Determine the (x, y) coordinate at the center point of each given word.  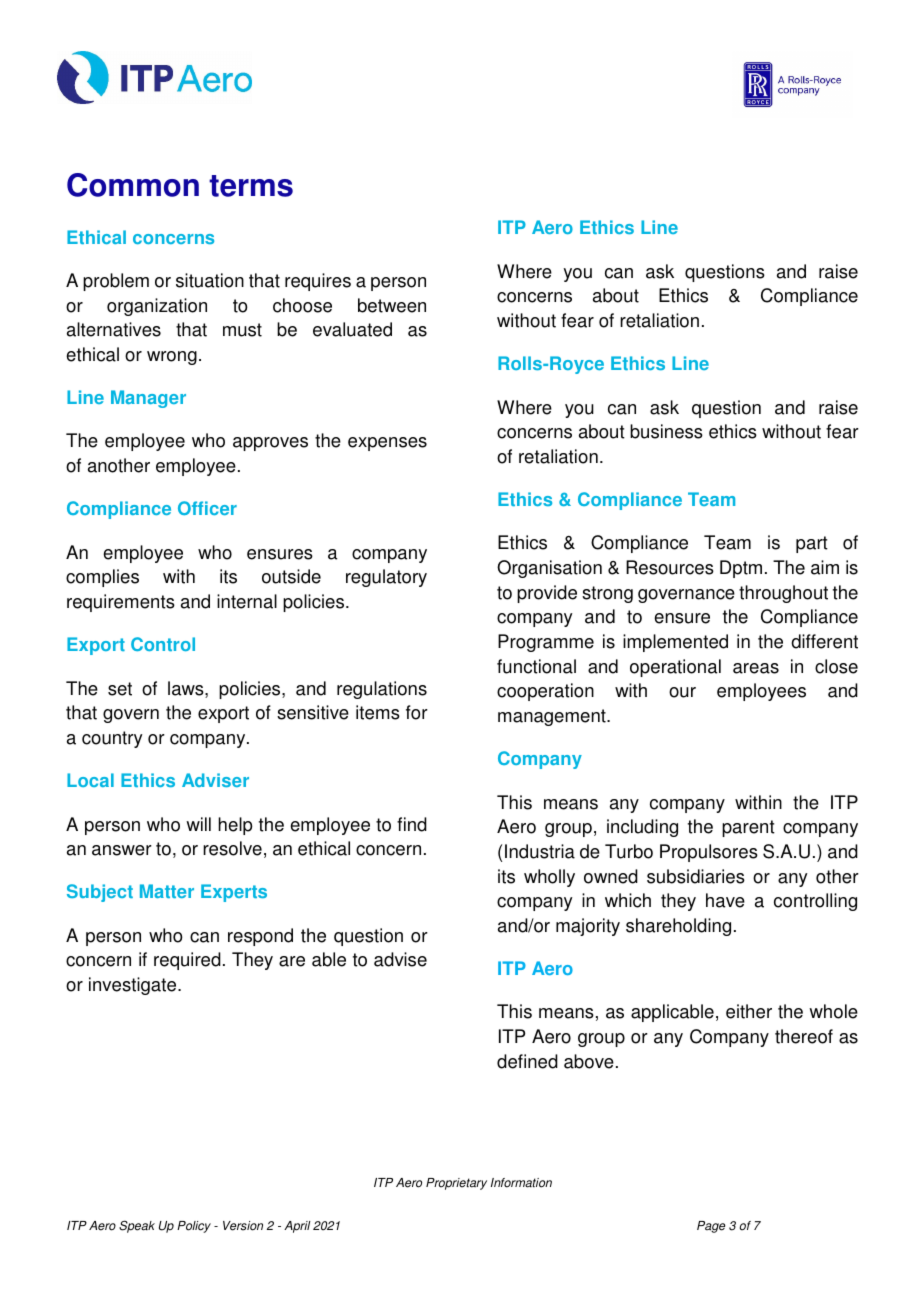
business (666, 431)
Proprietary (456, 1184)
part (812, 544)
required (187, 961)
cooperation (545, 692)
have (725, 900)
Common (133, 185)
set (120, 689)
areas (756, 668)
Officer (207, 508)
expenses (387, 444)
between (392, 305)
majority (588, 927)
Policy (194, 1227)
